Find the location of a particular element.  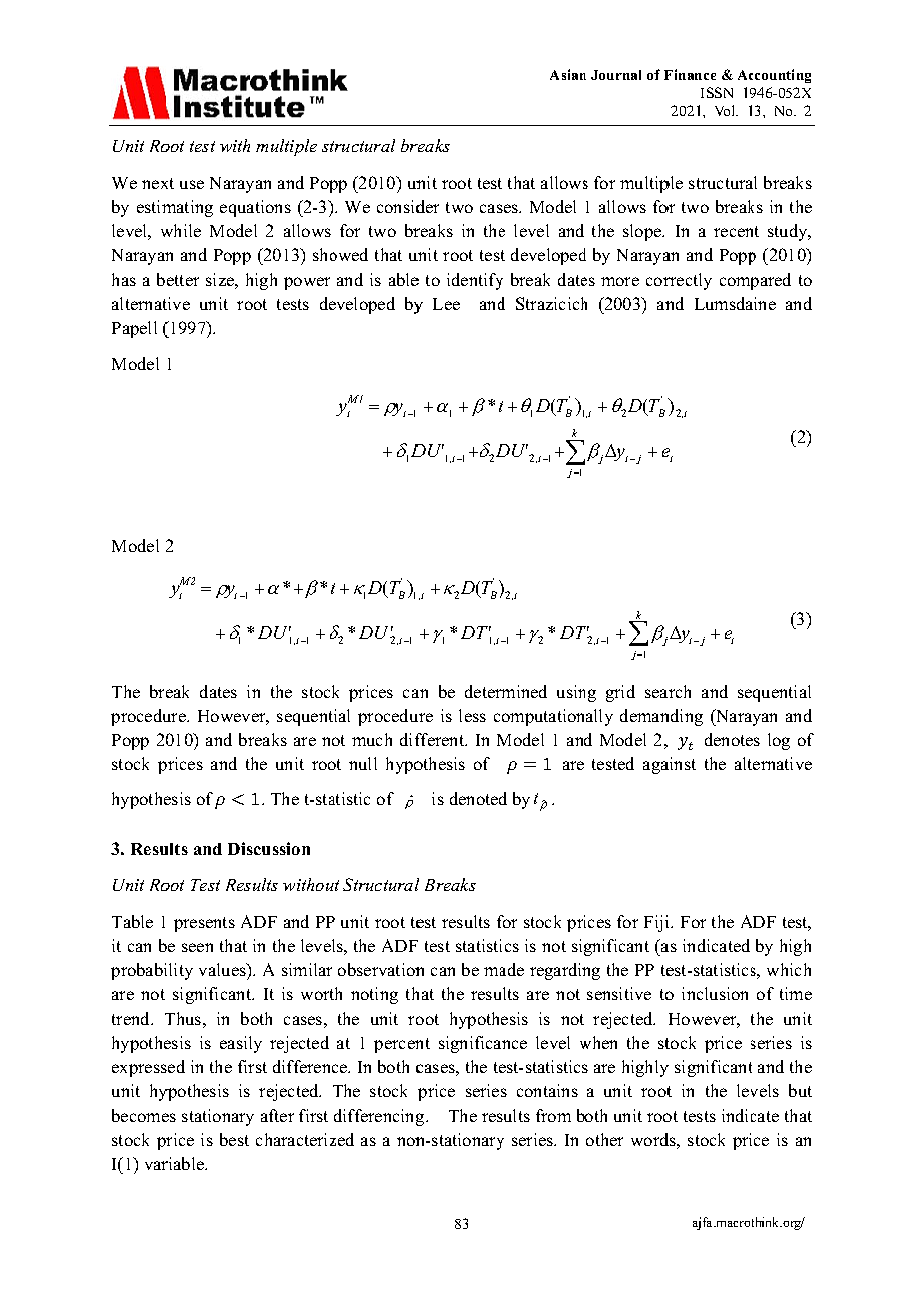

sequent is located at coordinates (305, 718).
